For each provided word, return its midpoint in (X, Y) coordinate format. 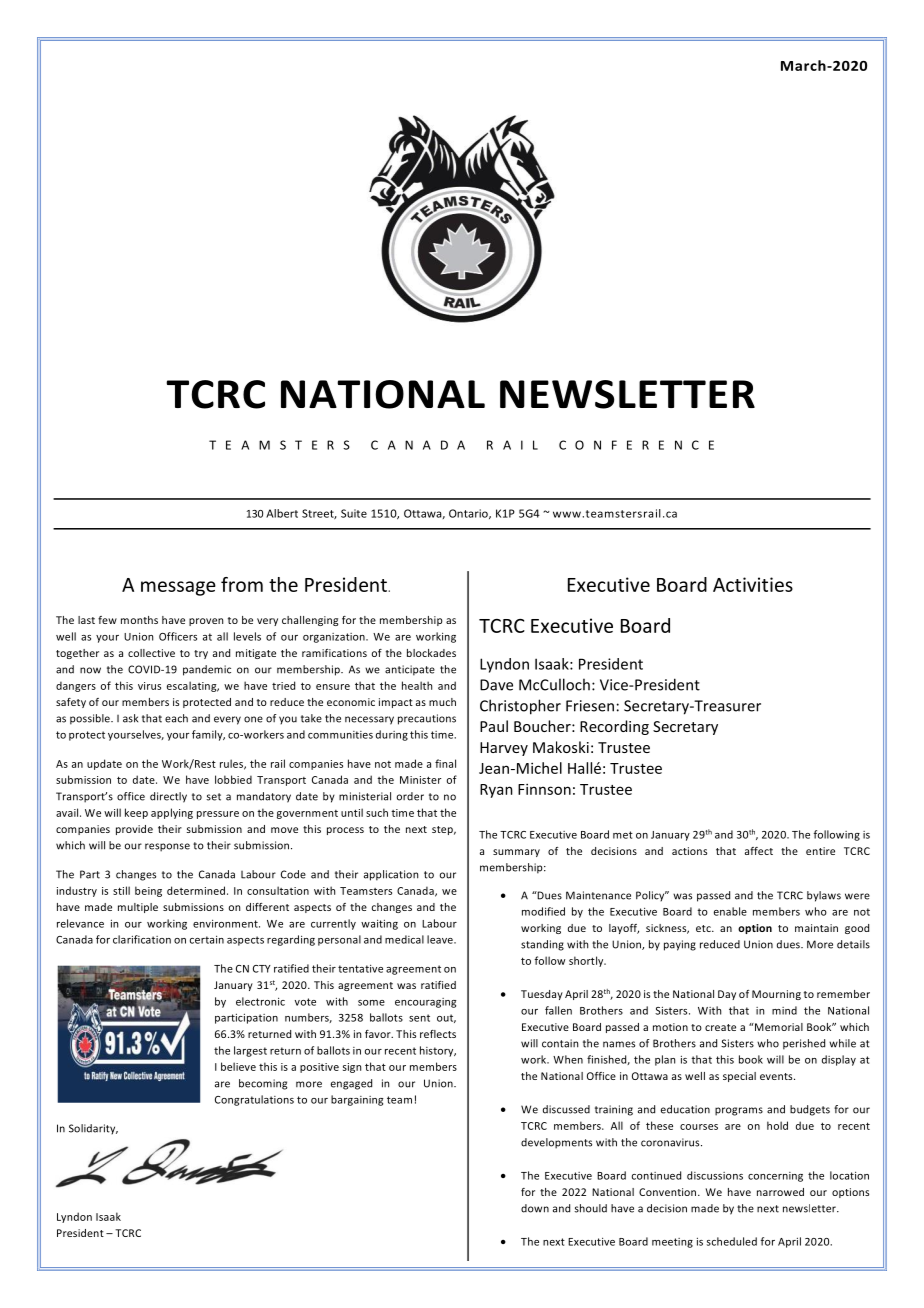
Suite (354, 513)
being (148, 891)
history (438, 1051)
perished (804, 1044)
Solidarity (93, 1129)
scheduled (732, 1241)
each (176, 718)
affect (759, 851)
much (442, 702)
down (535, 1208)
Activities (753, 584)
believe (238, 1066)
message (178, 588)
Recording (614, 727)
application (391, 875)
